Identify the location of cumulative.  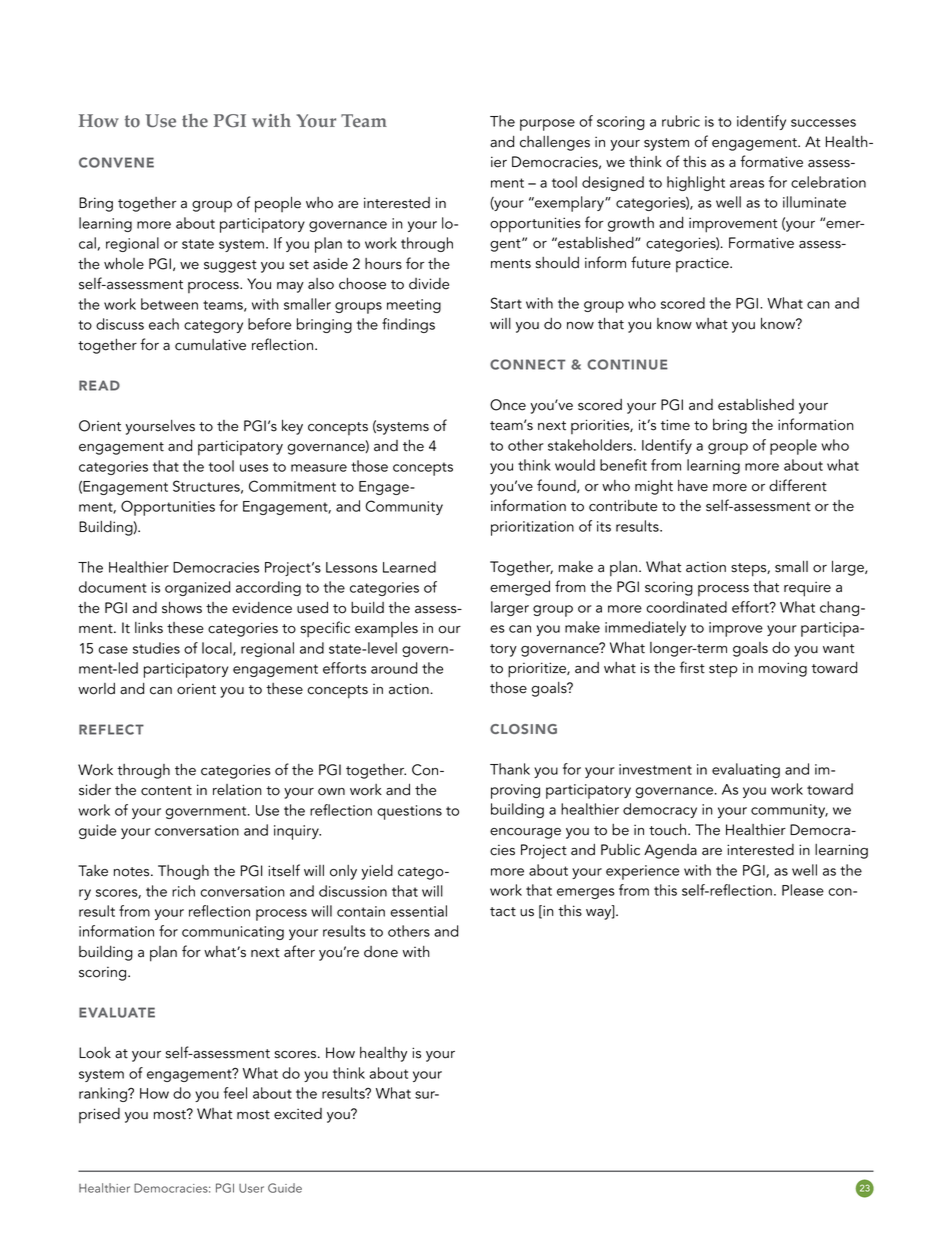
(210, 345).
